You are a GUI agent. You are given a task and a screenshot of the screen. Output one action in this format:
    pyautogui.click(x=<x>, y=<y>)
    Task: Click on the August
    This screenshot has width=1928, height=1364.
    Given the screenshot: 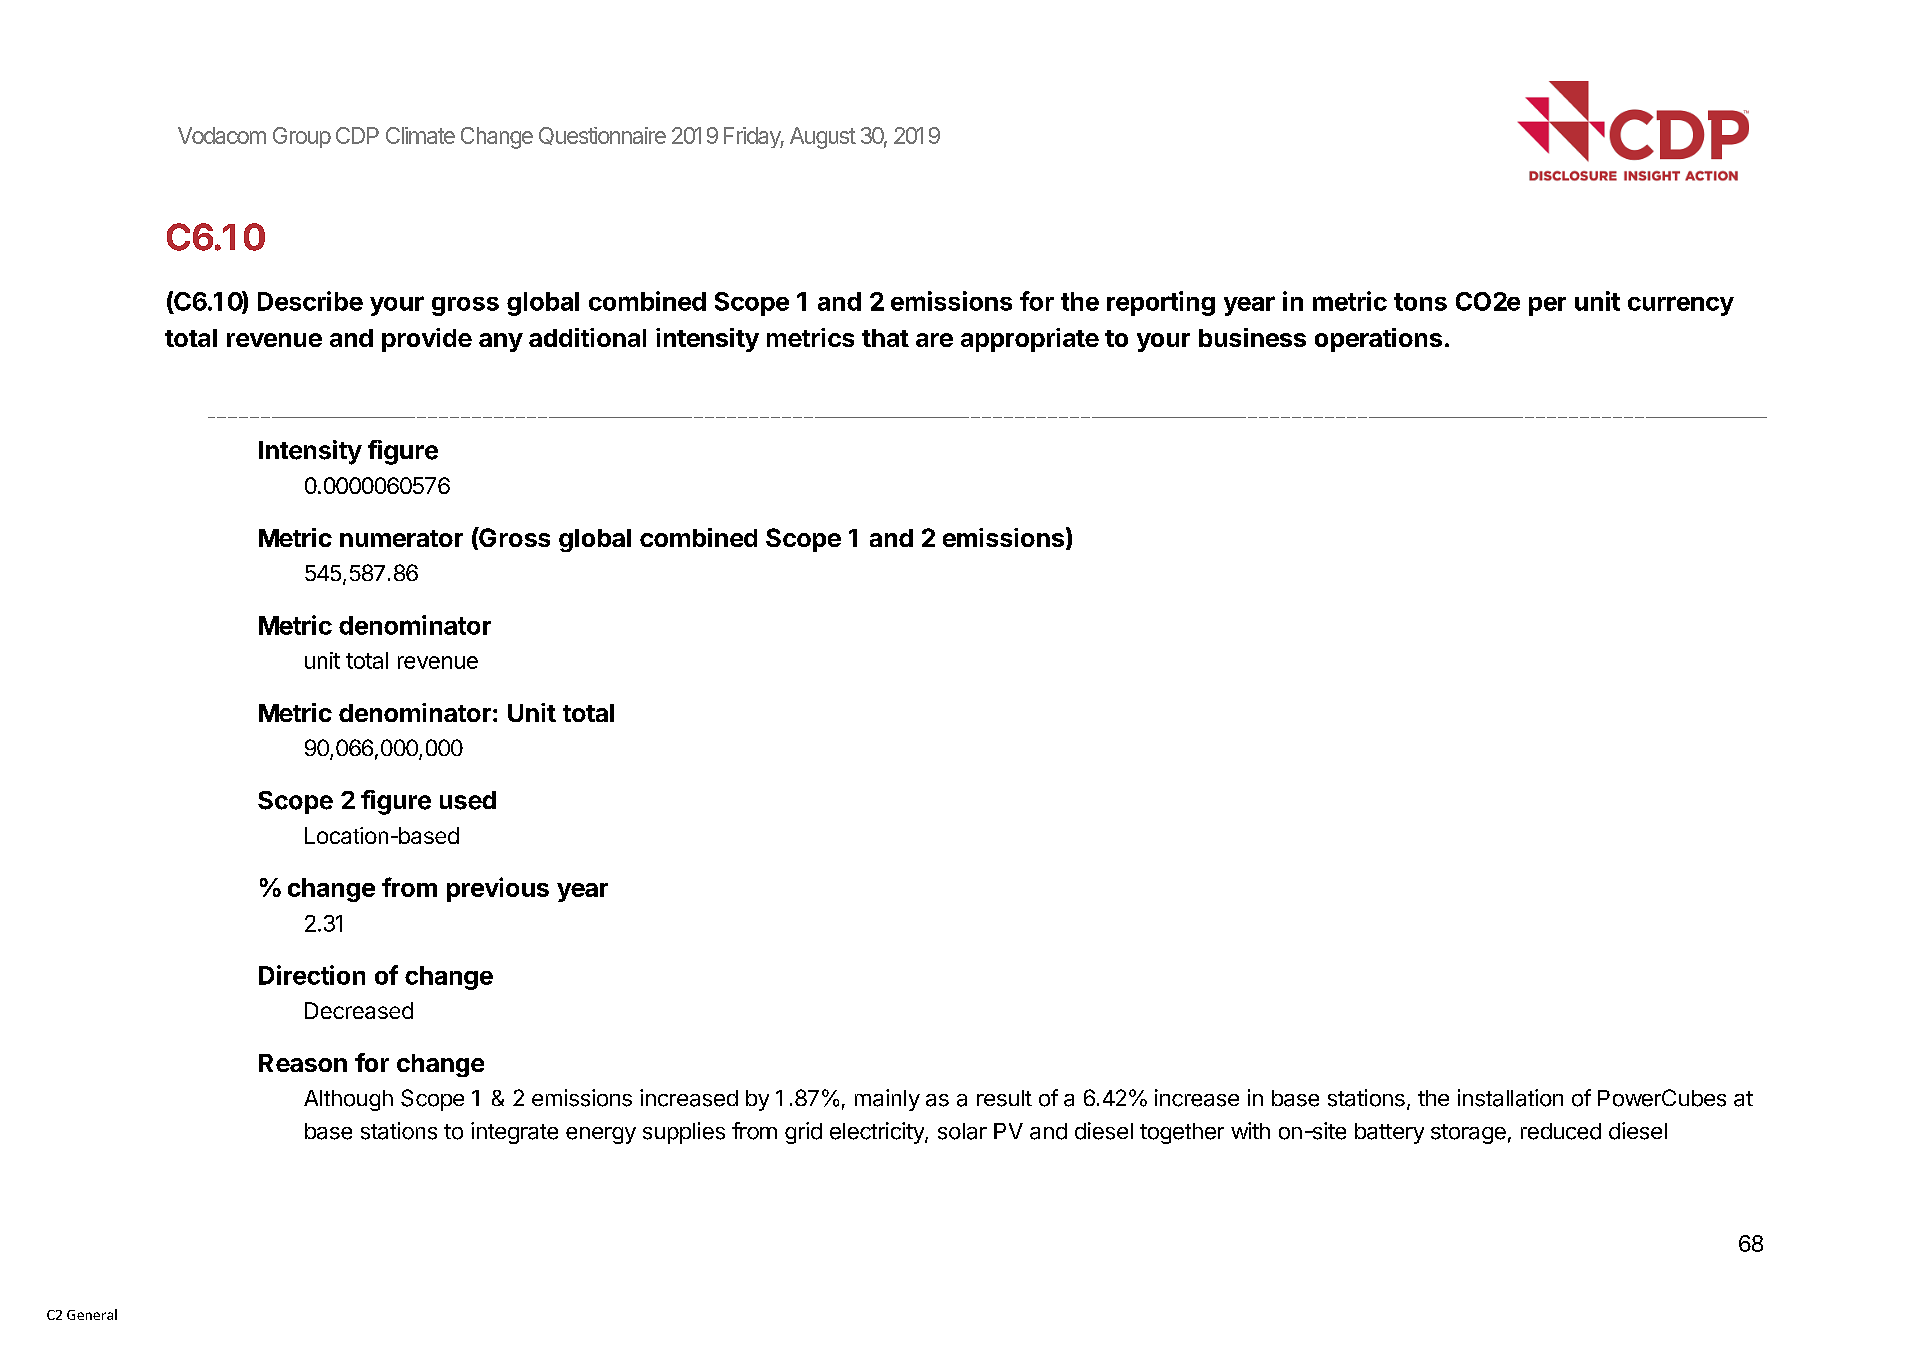 What is the action you would take?
    pyautogui.click(x=823, y=138)
